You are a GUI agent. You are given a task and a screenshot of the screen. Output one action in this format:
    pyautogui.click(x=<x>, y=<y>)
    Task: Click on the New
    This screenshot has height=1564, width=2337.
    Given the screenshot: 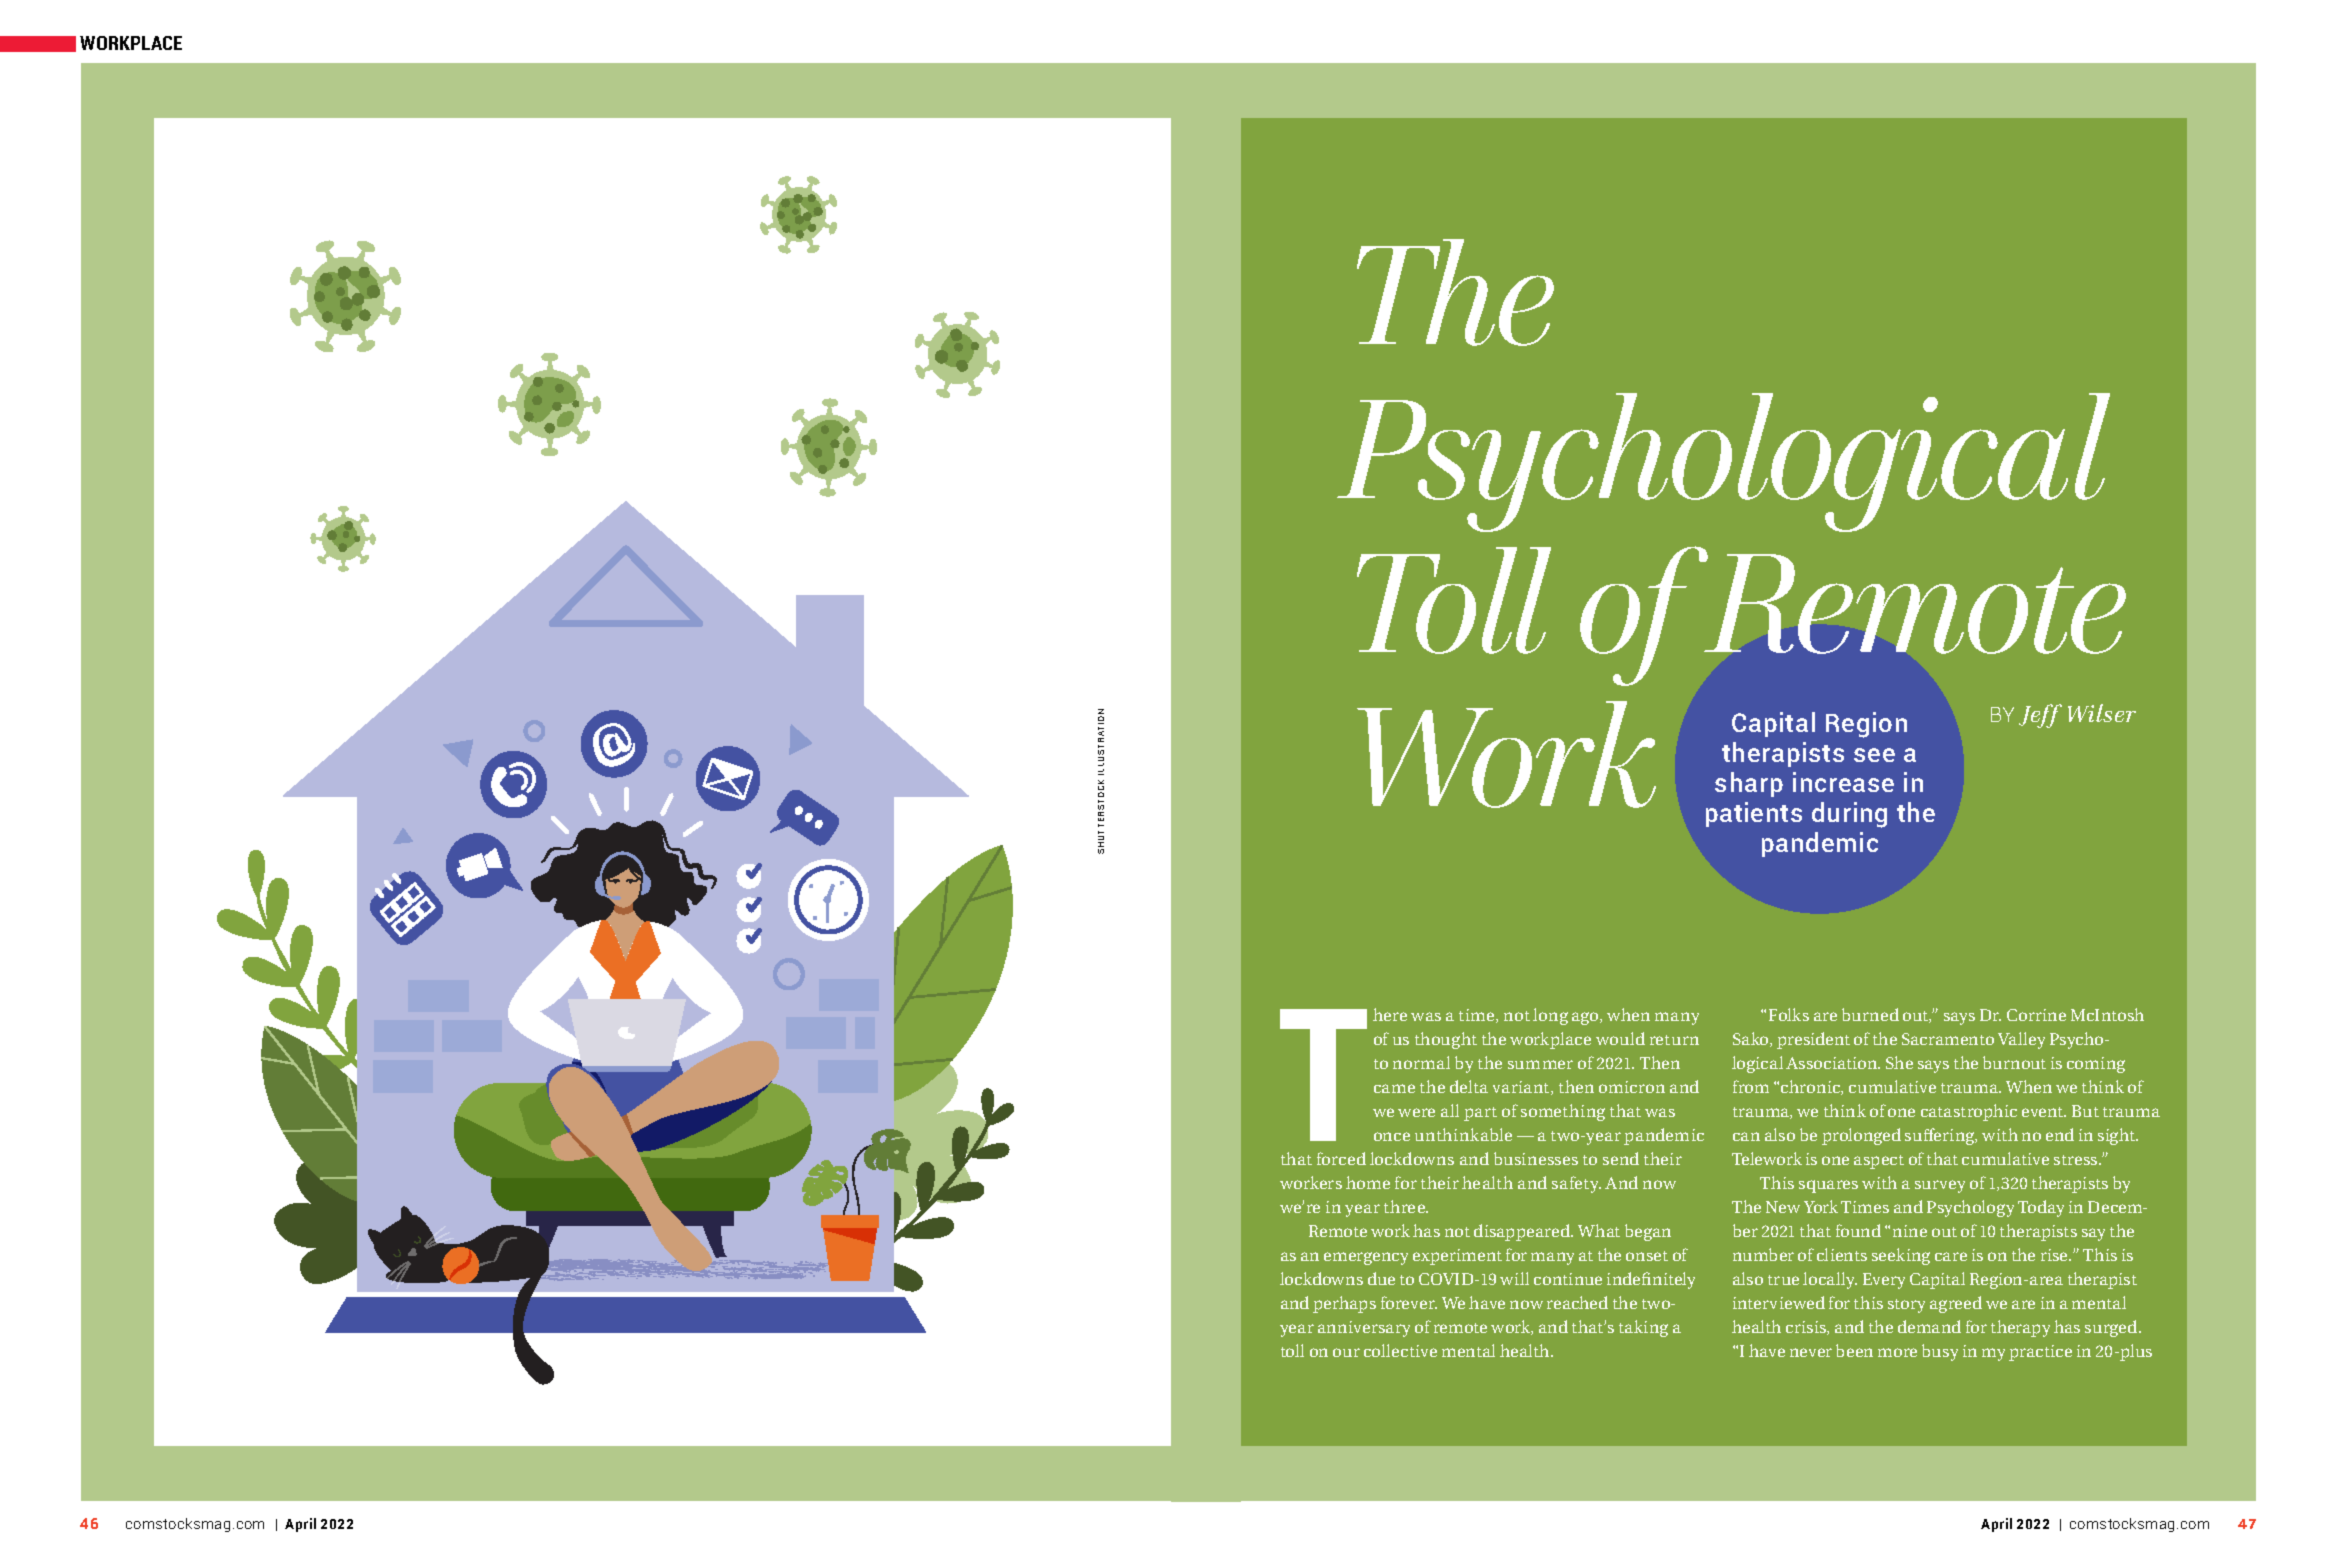 What is the action you would take?
    pyautogui.click(x=1783, y=1207)
